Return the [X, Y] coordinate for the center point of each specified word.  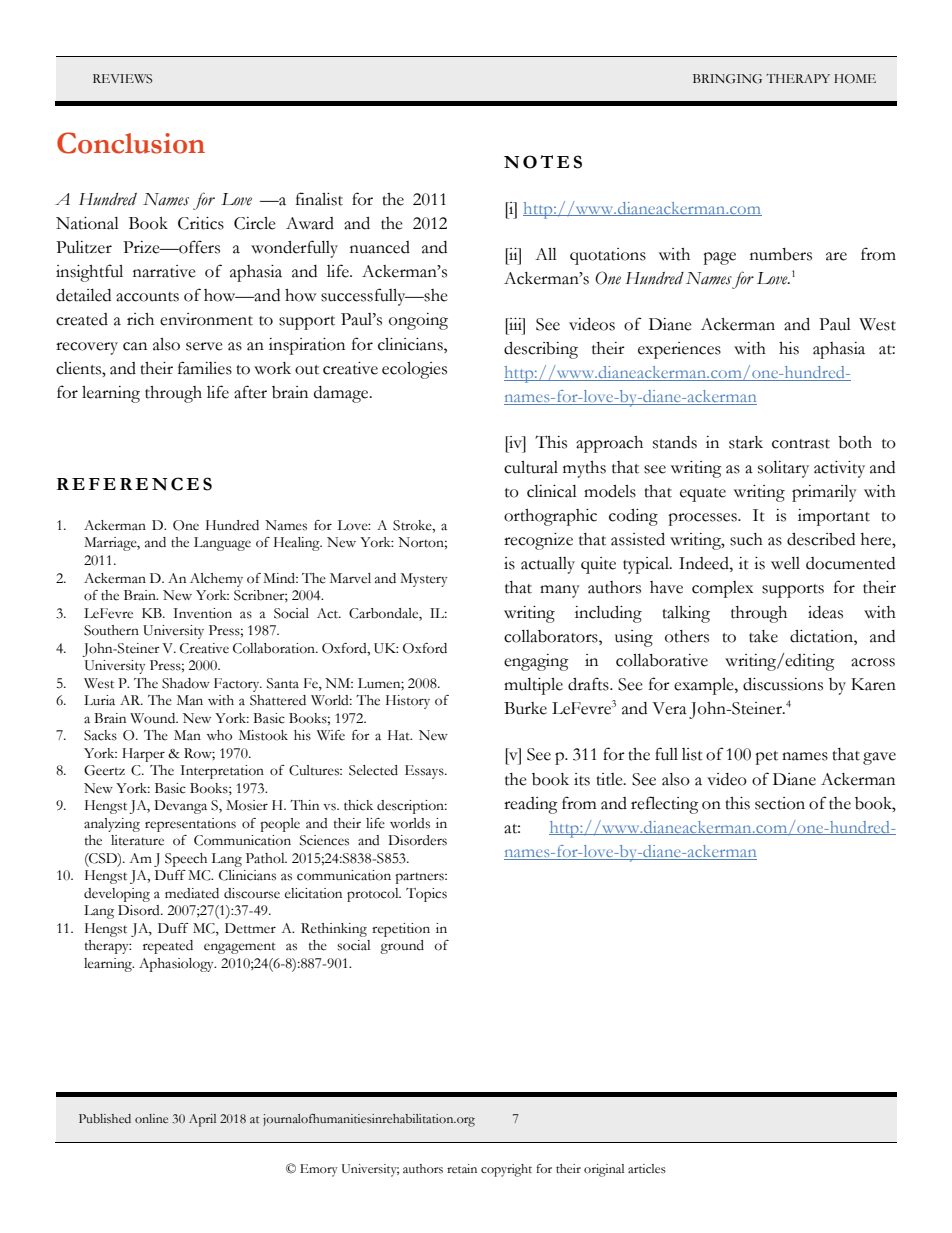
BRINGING [727, 79]
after [250, 392]
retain [462, 1168]
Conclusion [131, 143]
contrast [801, 444]
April [202, 1120]
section [780, 803]
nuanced [380, 247]
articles [647, 1168]
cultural [531, 467]
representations [190, 825]
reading [531, 805]
